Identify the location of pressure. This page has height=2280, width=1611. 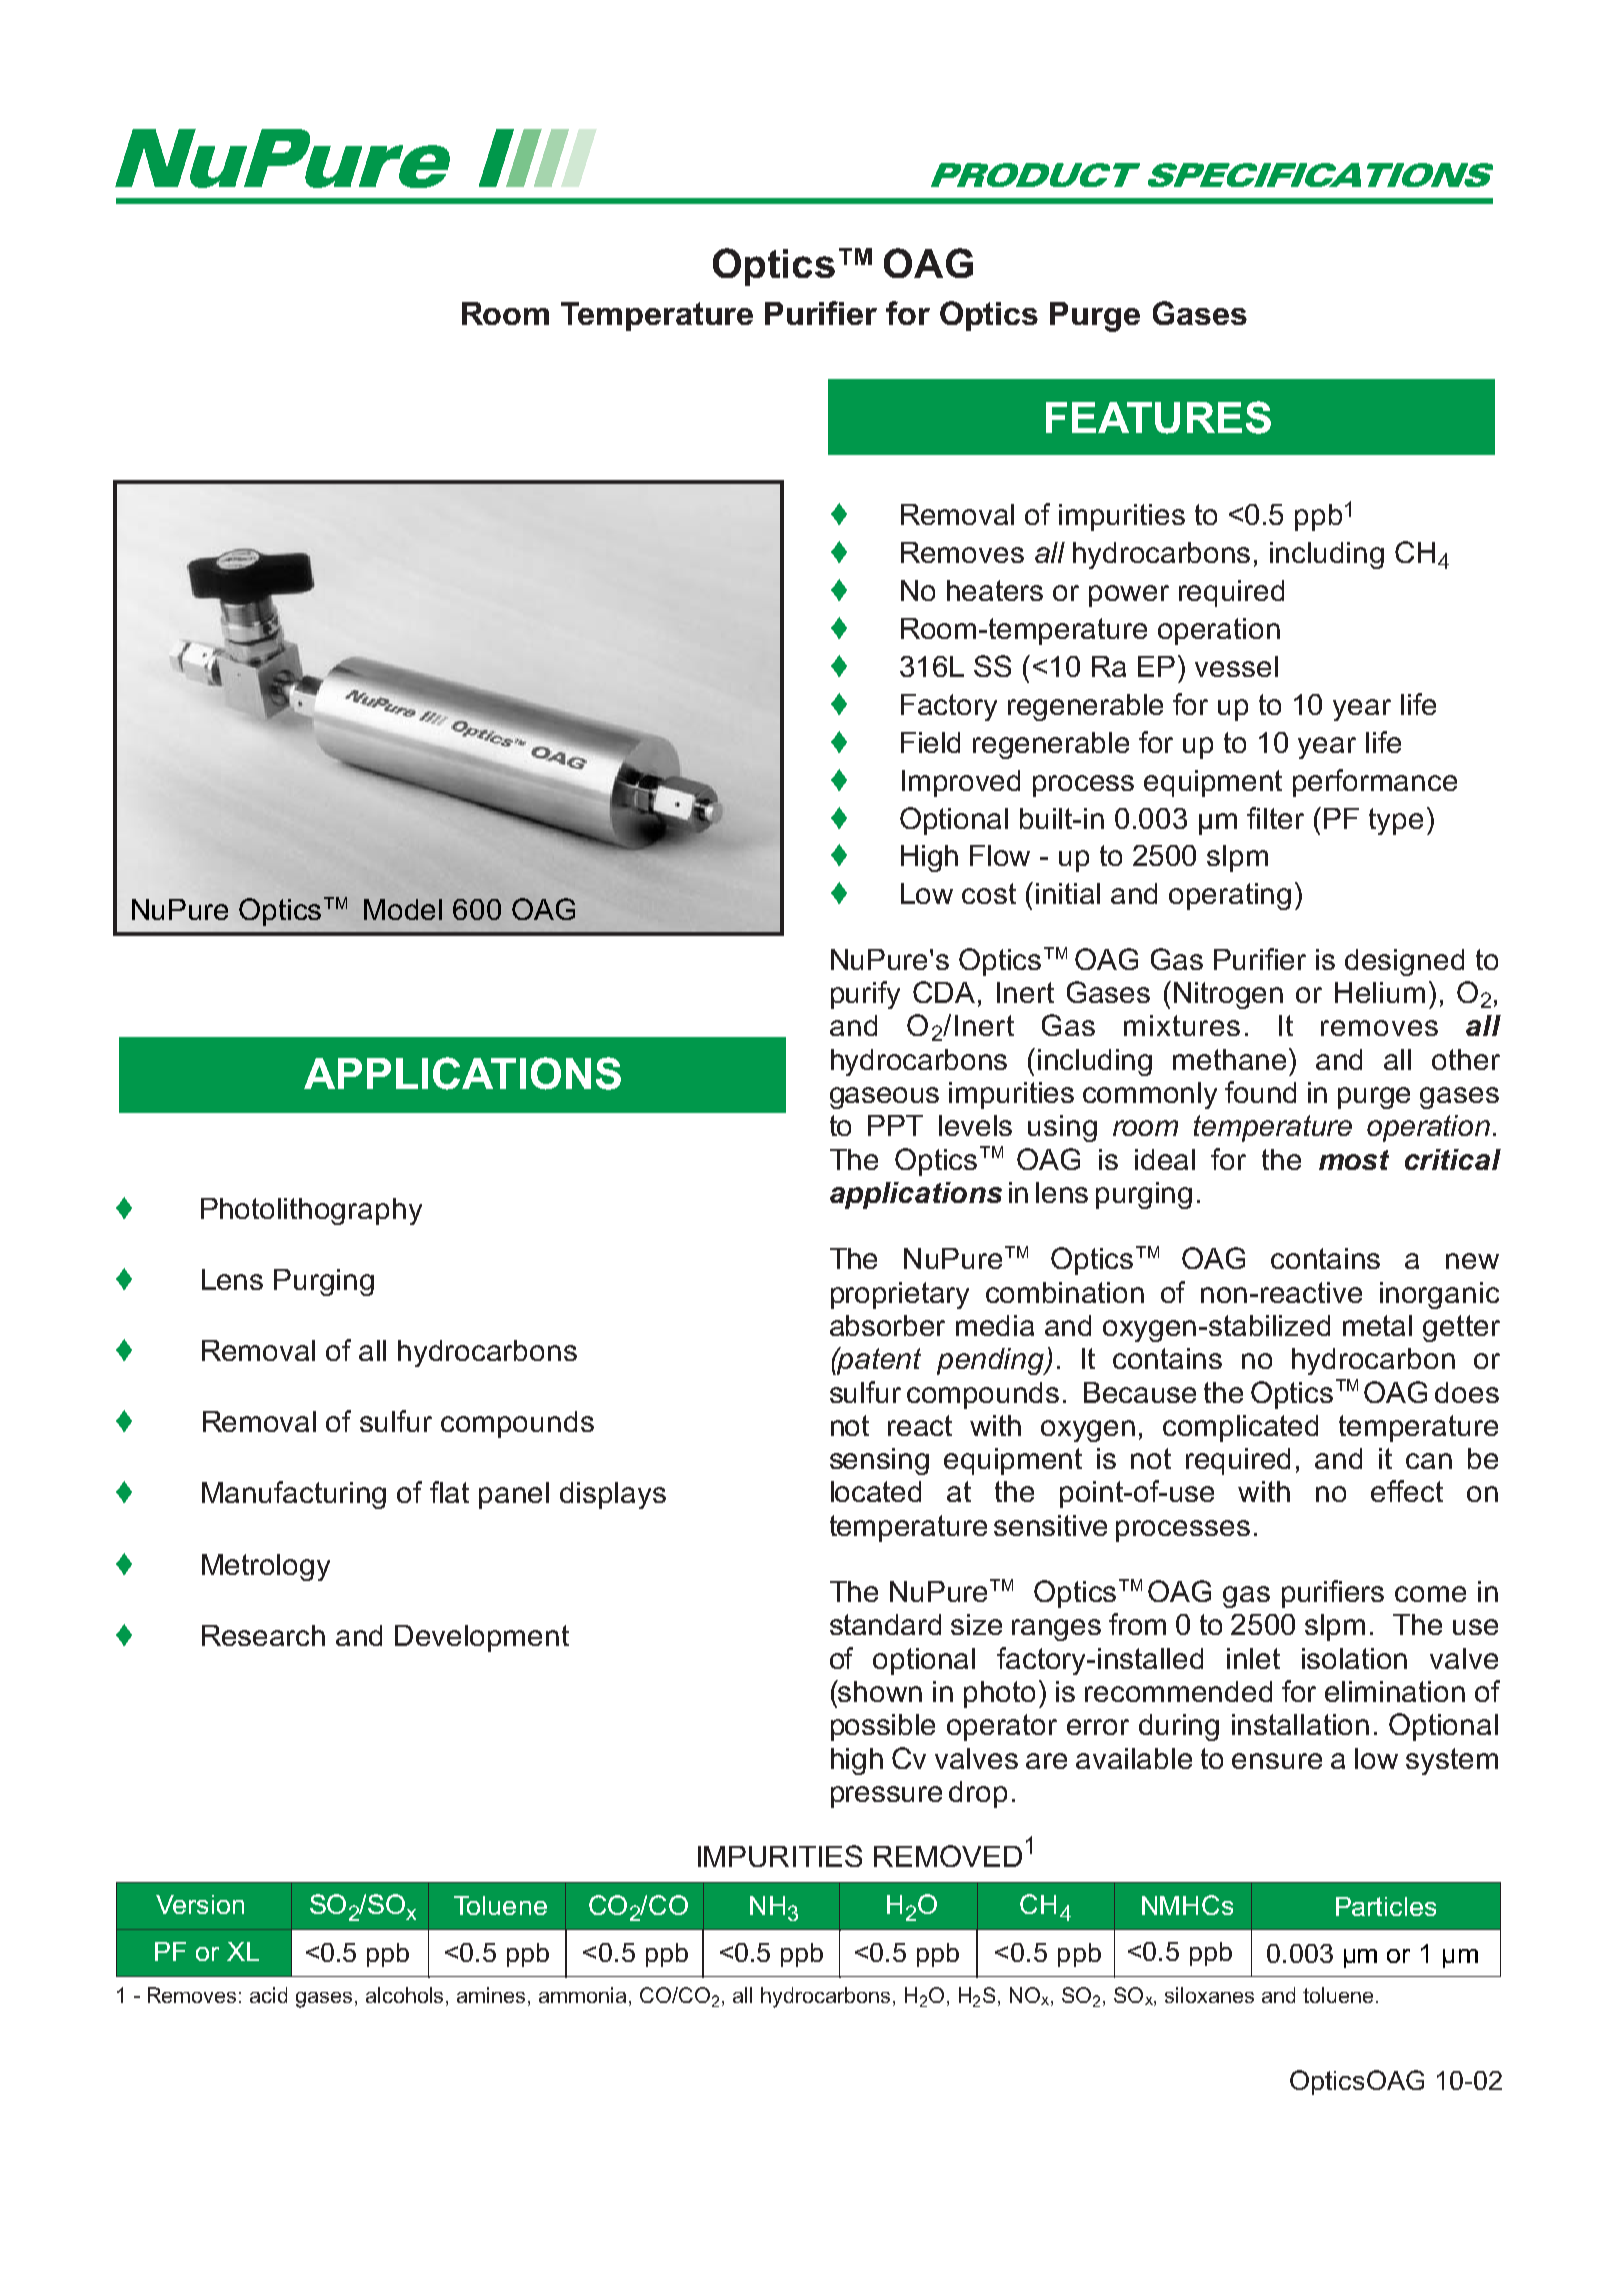
(886, 1797).
